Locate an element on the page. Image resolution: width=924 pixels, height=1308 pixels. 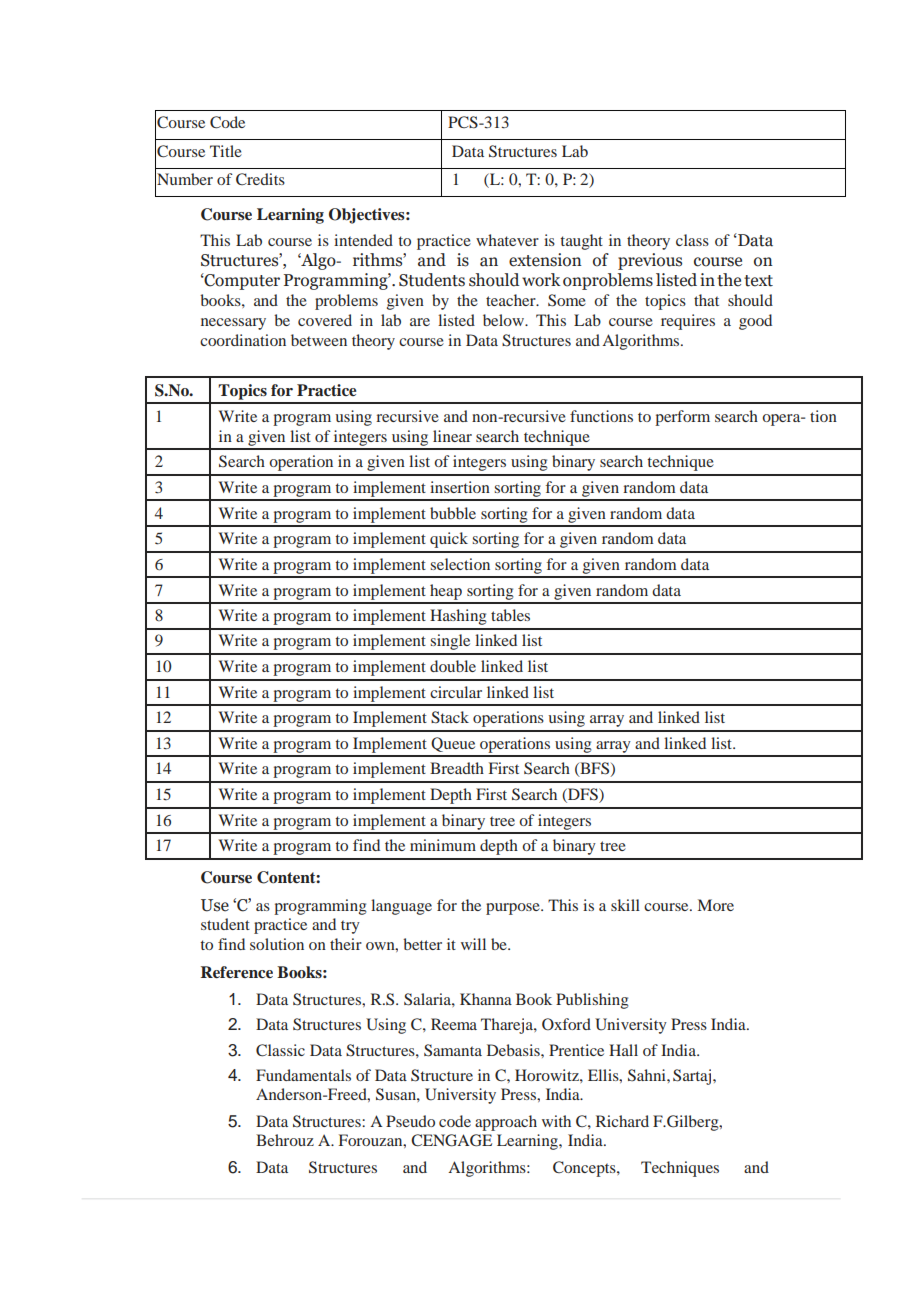
More is located at coordinates (716, 905).
